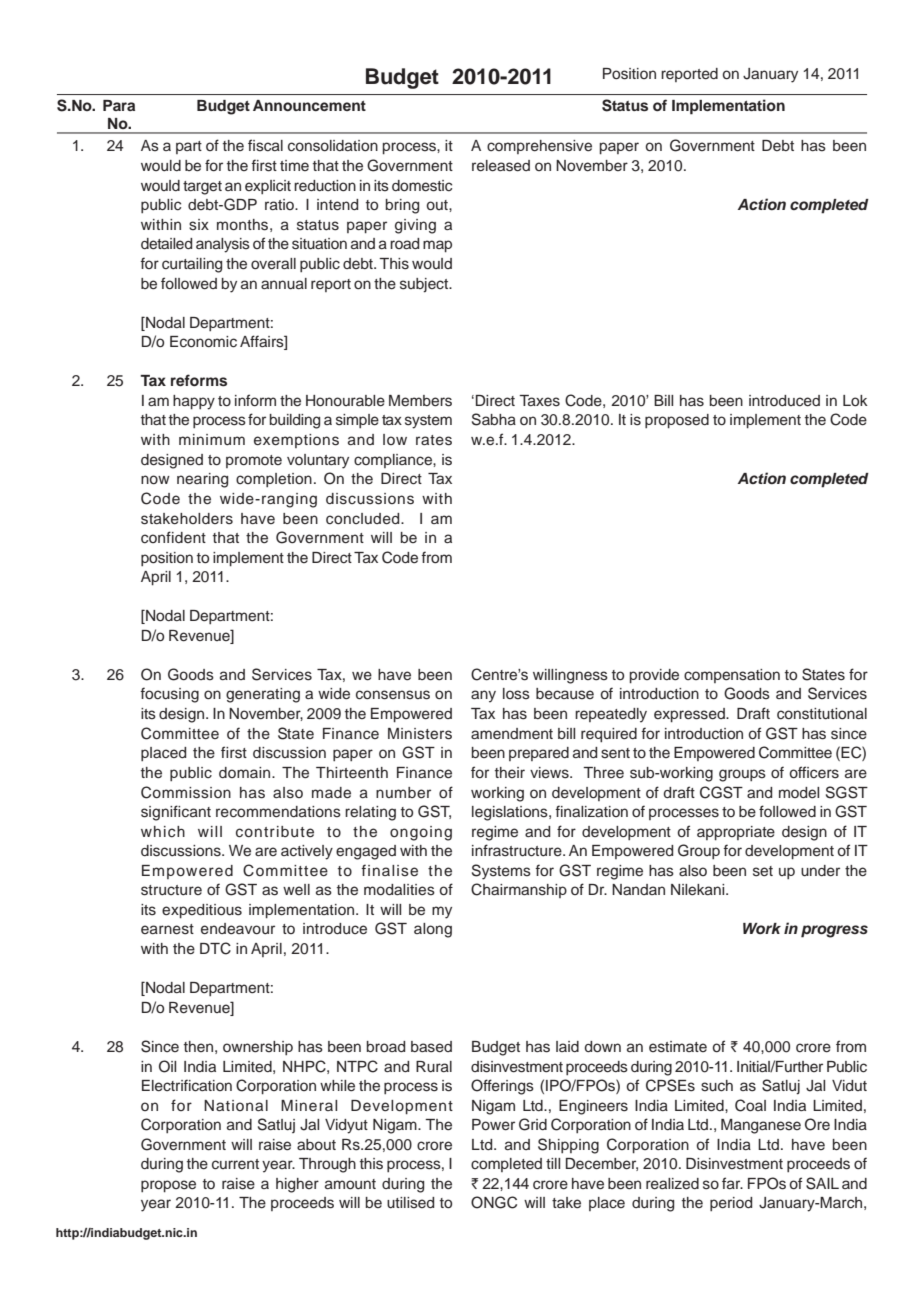 The width and height of the document is (924, 1308). What do you see at coordinates (501, 166) in the document?
I see `released` at bounding box center [501, 166].
